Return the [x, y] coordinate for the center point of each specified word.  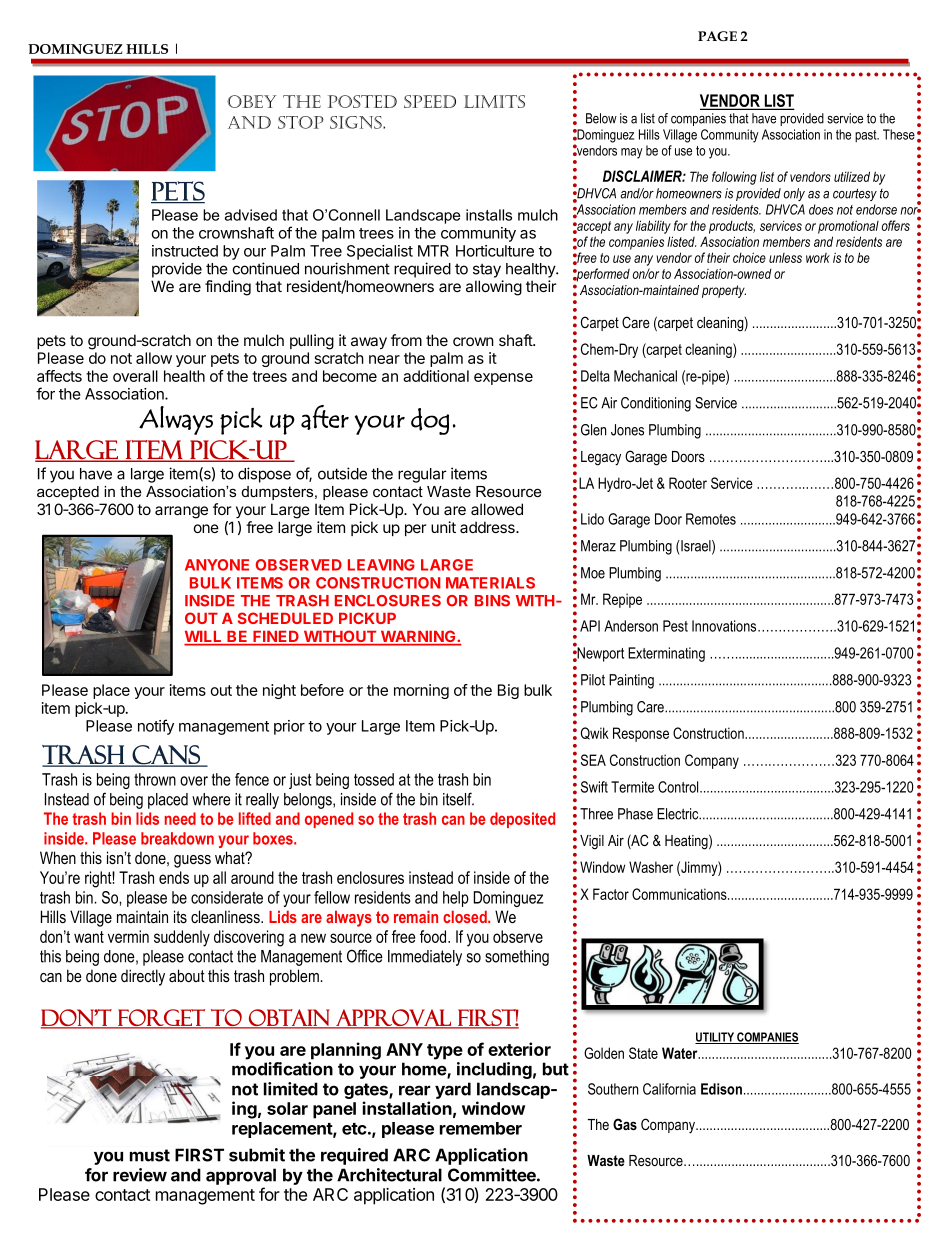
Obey [251, 101]
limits [494, 101]
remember [481, 1128]
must [150, 1155]
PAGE [717, 36]
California [669, 1089]
